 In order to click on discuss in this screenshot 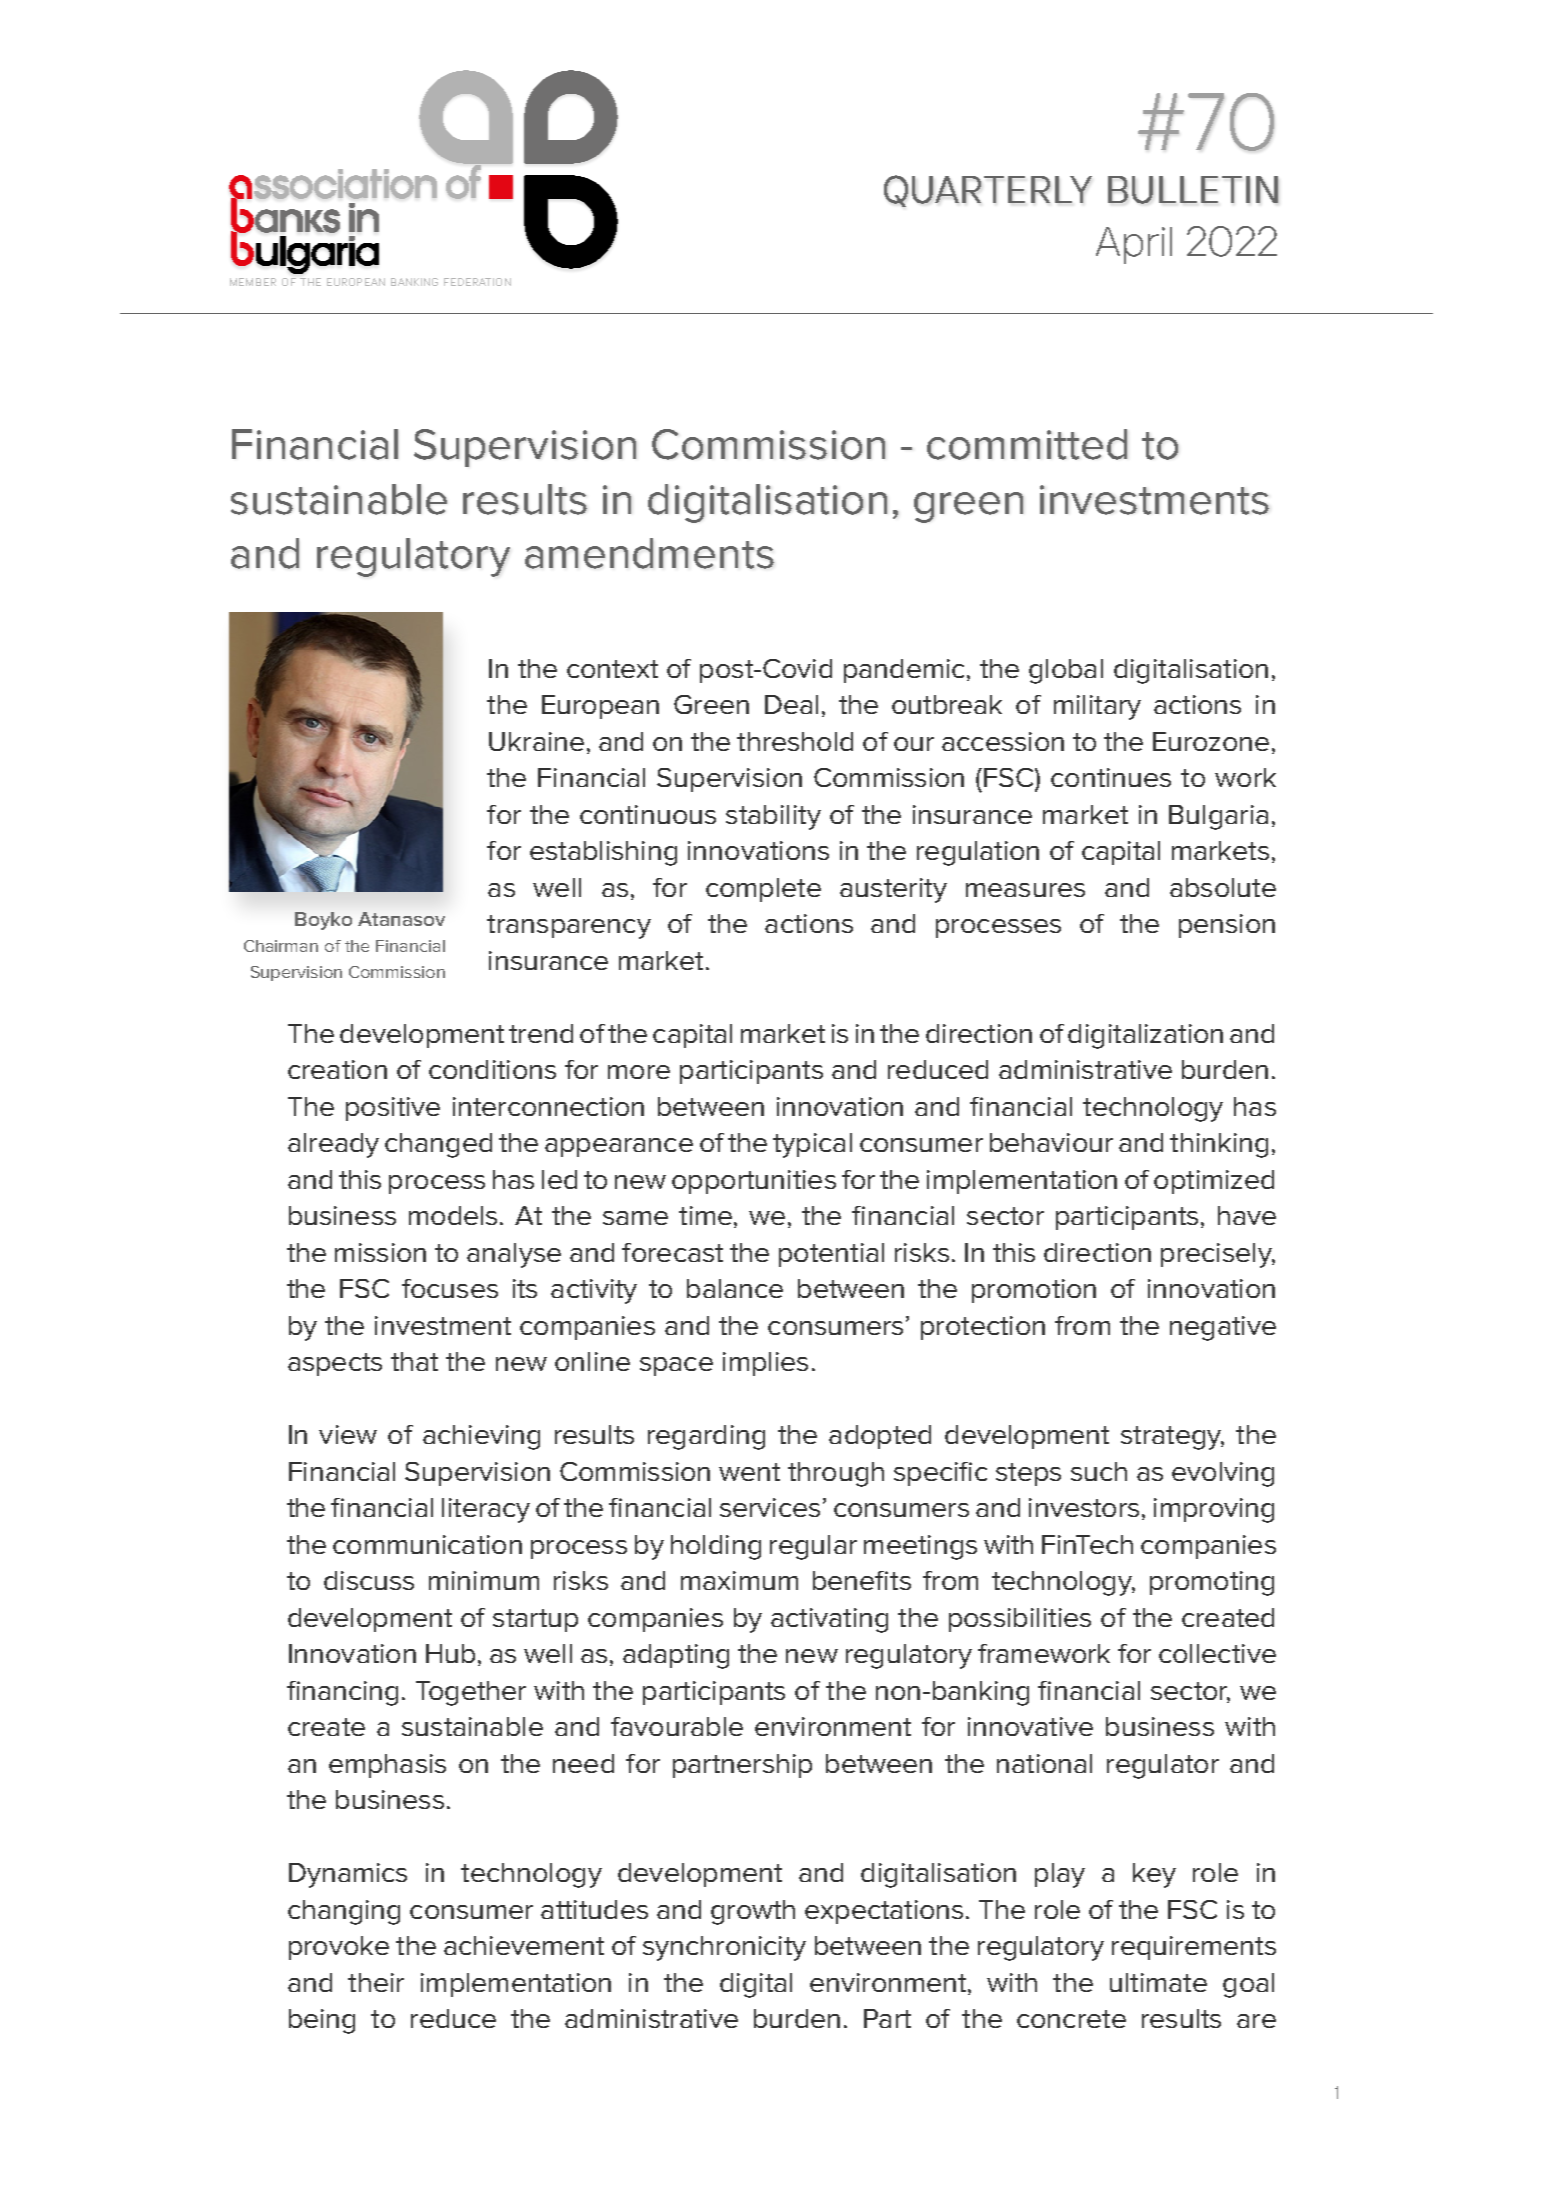, I will do `click(369, 1580)`.
